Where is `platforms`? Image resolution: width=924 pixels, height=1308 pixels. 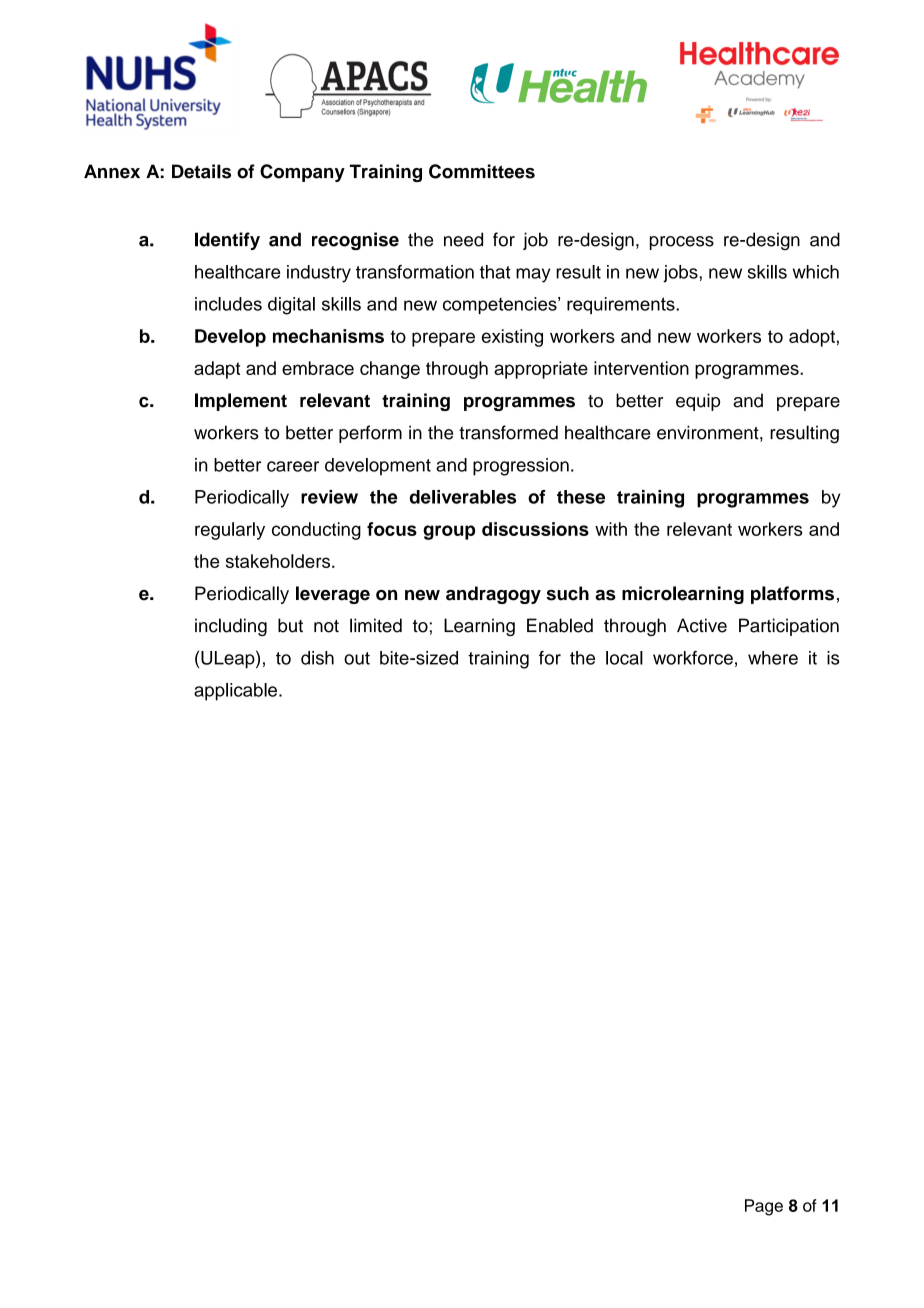 platforms is located at coordinates (792, 595).
